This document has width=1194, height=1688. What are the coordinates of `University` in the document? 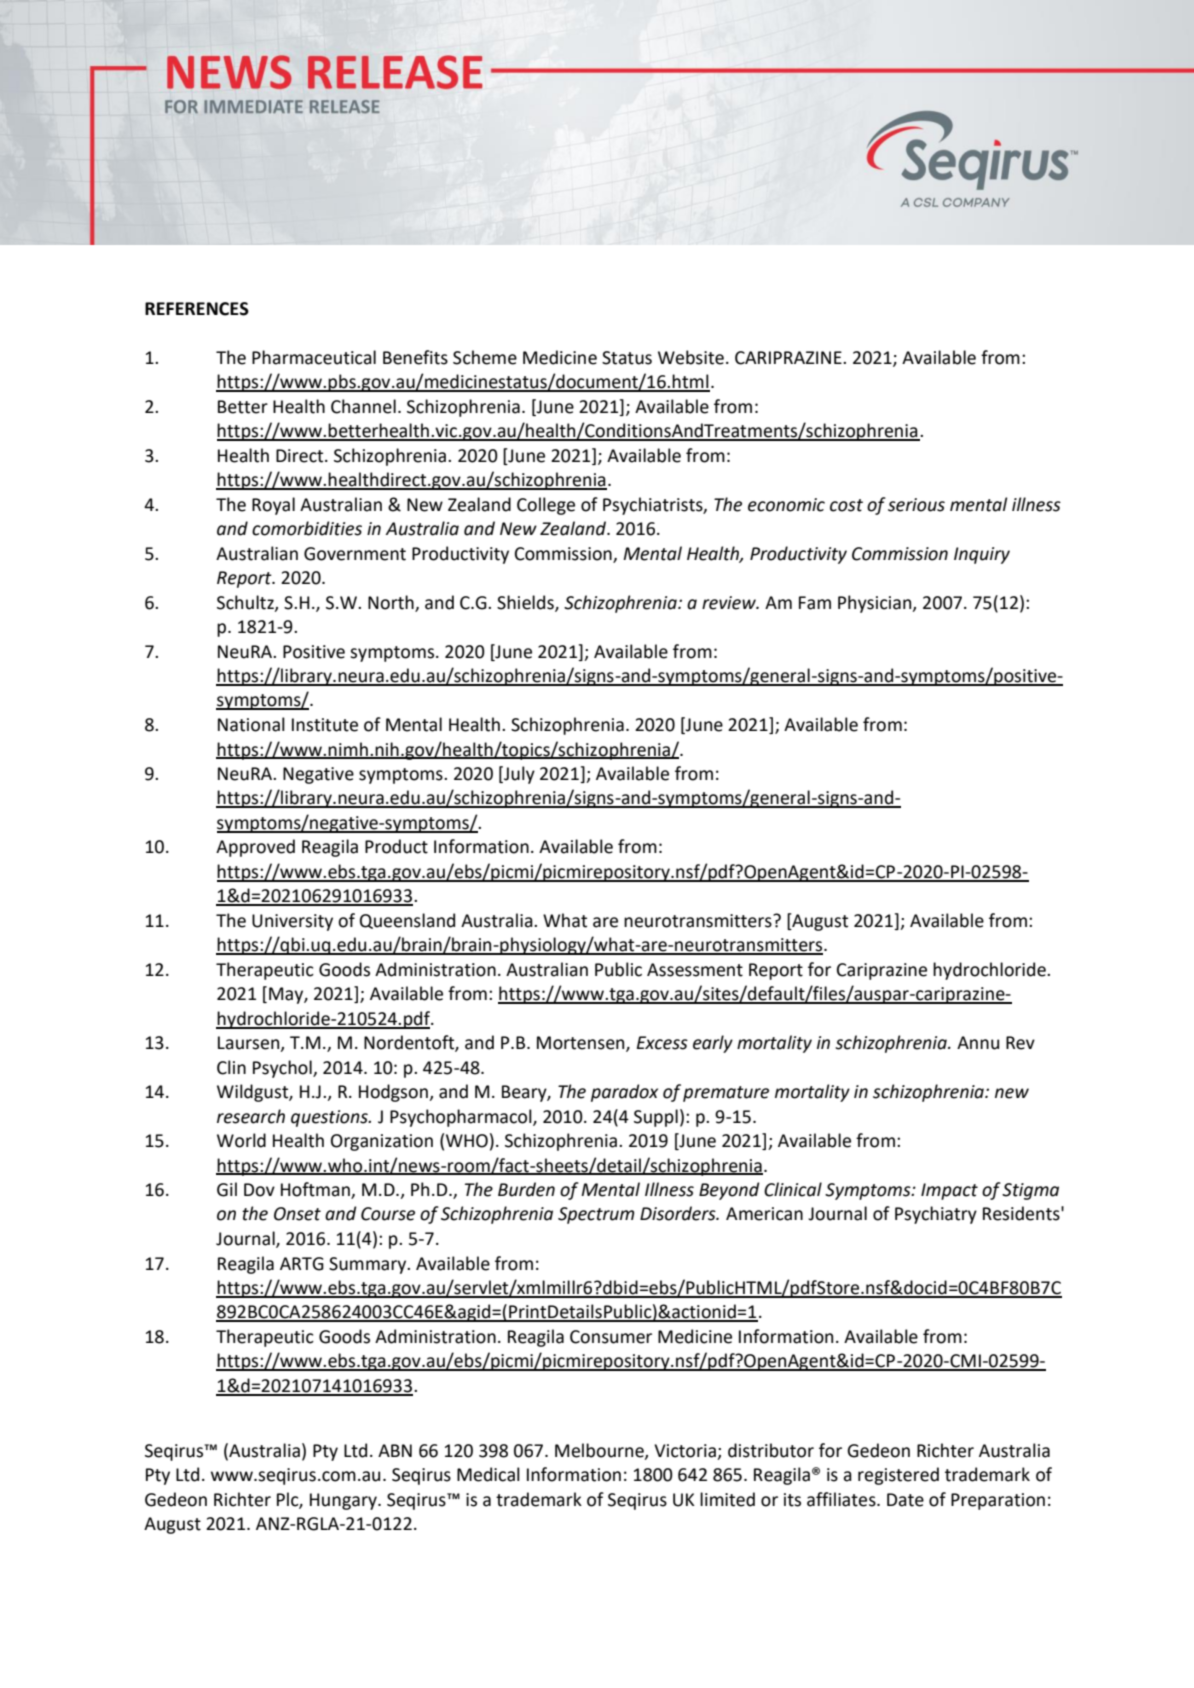 It's located at (292, 922).
